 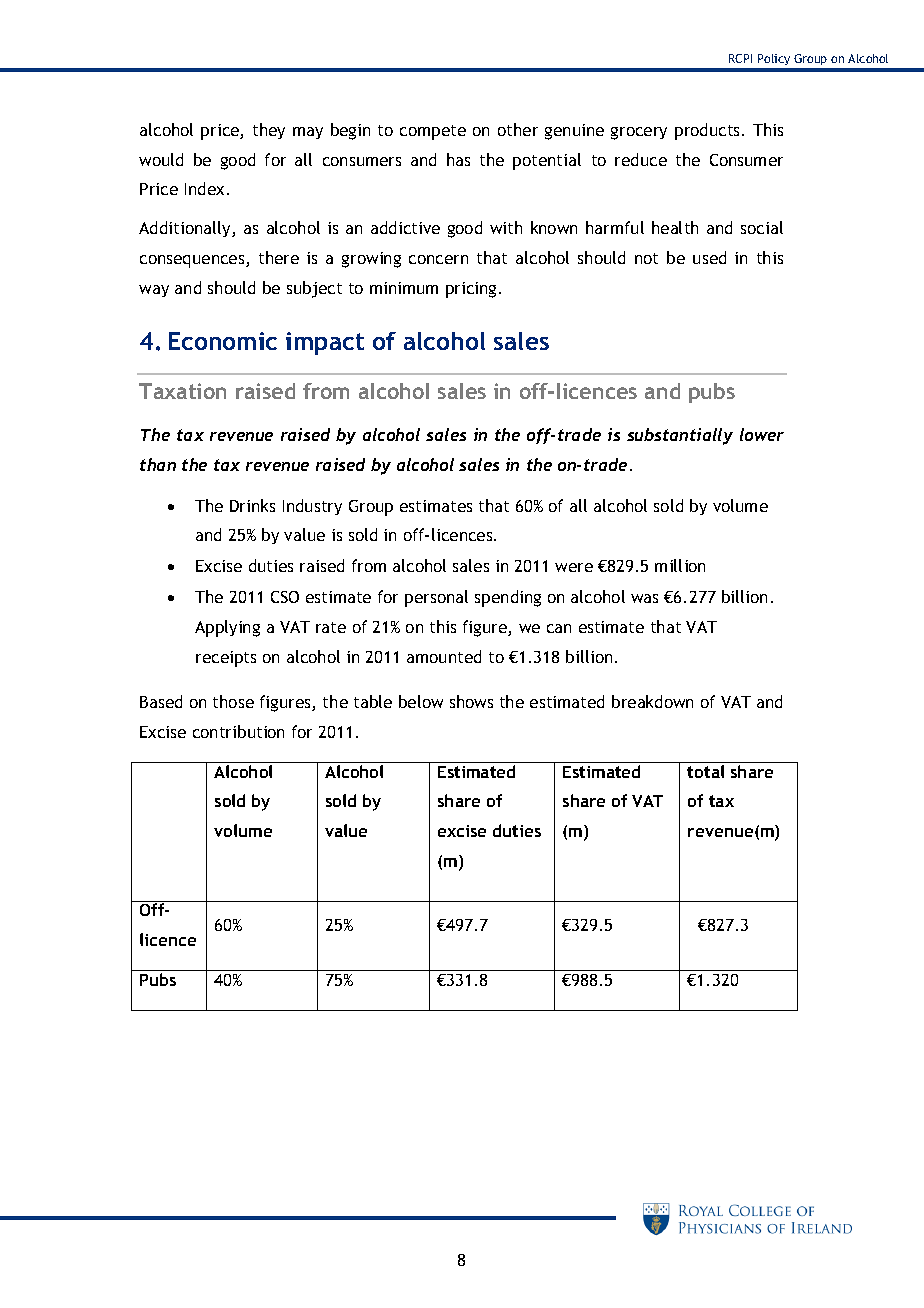 What do you see at coordinates (312, 507) in the screenshot?
I see `Industry` at bounding box center [312, 507].
